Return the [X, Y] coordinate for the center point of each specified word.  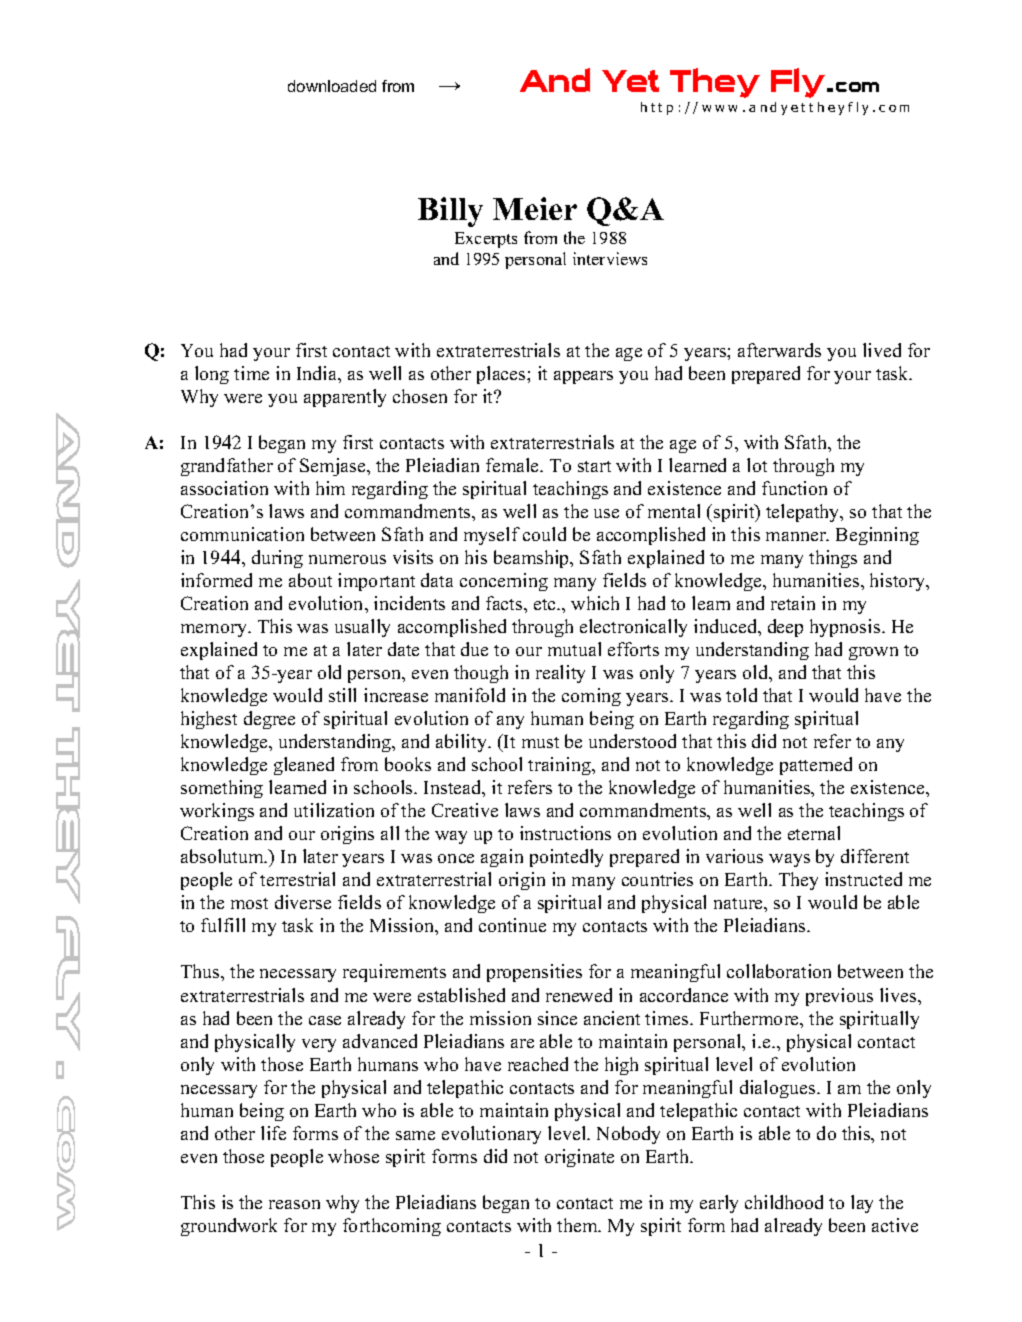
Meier [535, 208]
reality [560, 674]
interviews [610, 258]
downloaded [332, 86]
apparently [345, 398]
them [578, 1225]
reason [294, 1204]
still [342, 695]
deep [785, 628]
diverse [303, 902]
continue [512, 925]
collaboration [779, 971]
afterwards [779, 350]
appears [583, 377]
